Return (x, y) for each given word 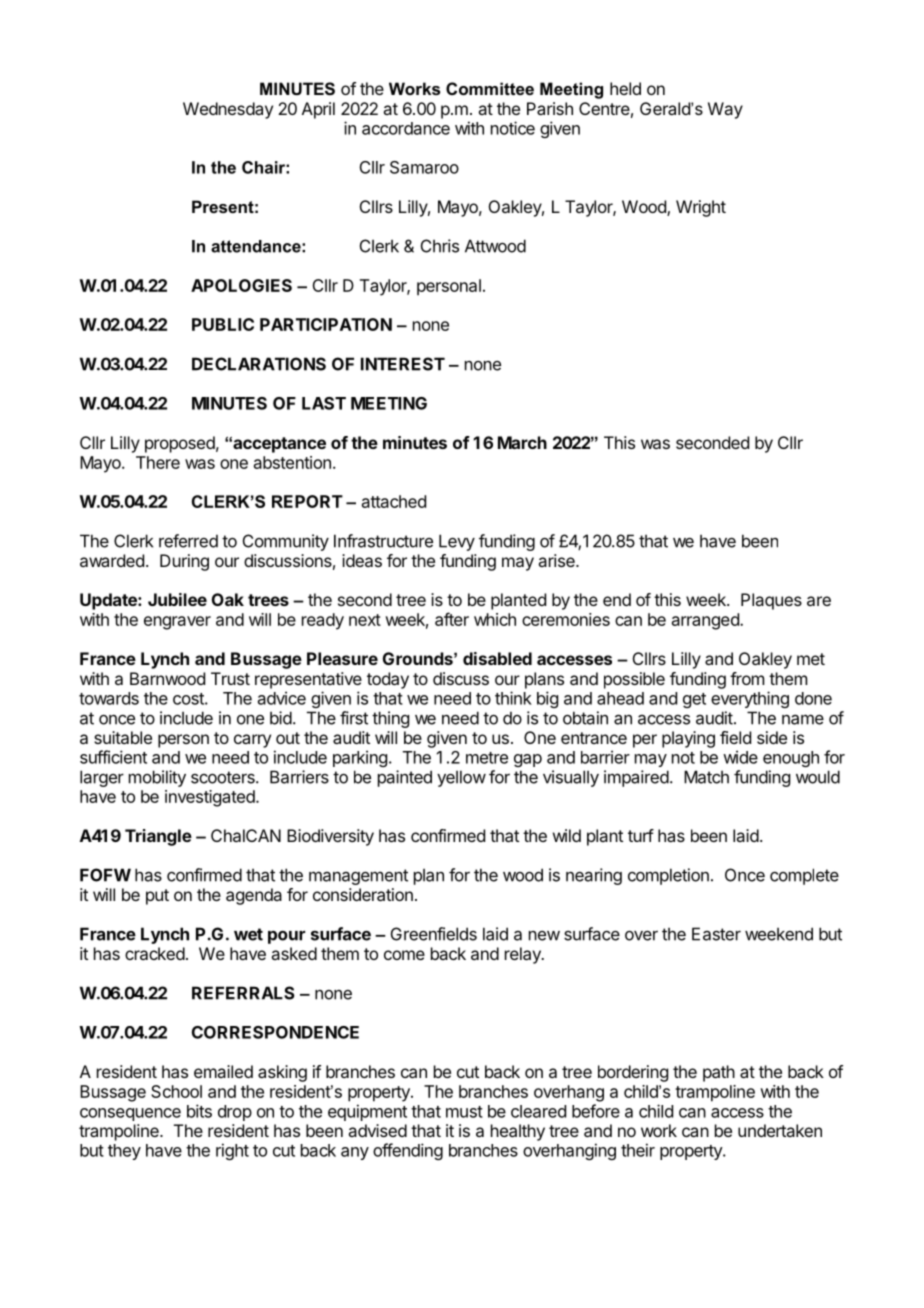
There (158, 462)
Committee (490, 88)
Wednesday (228, 110)
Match (706, 777)
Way (725, 110)
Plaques (771, 601)
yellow (461, 778)
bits (199, 1111)
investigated (210, 798)
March (522, 442)
